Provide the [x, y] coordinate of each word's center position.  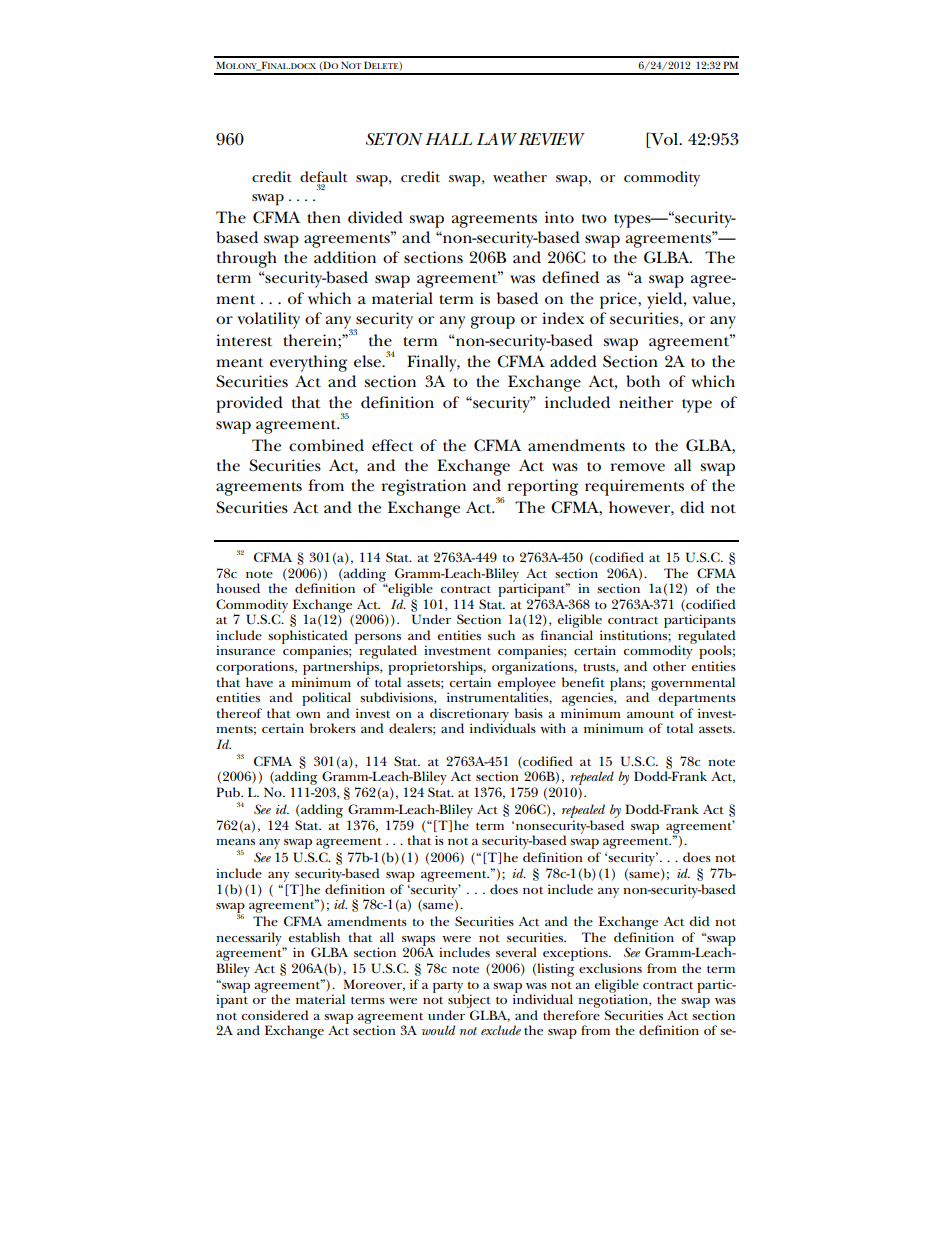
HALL [448, 139]
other [669, 666]
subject [469, 1000]
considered [275, 1015]
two [594, 219]
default [324, 178]
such [501, 635]
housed [238, 588]
